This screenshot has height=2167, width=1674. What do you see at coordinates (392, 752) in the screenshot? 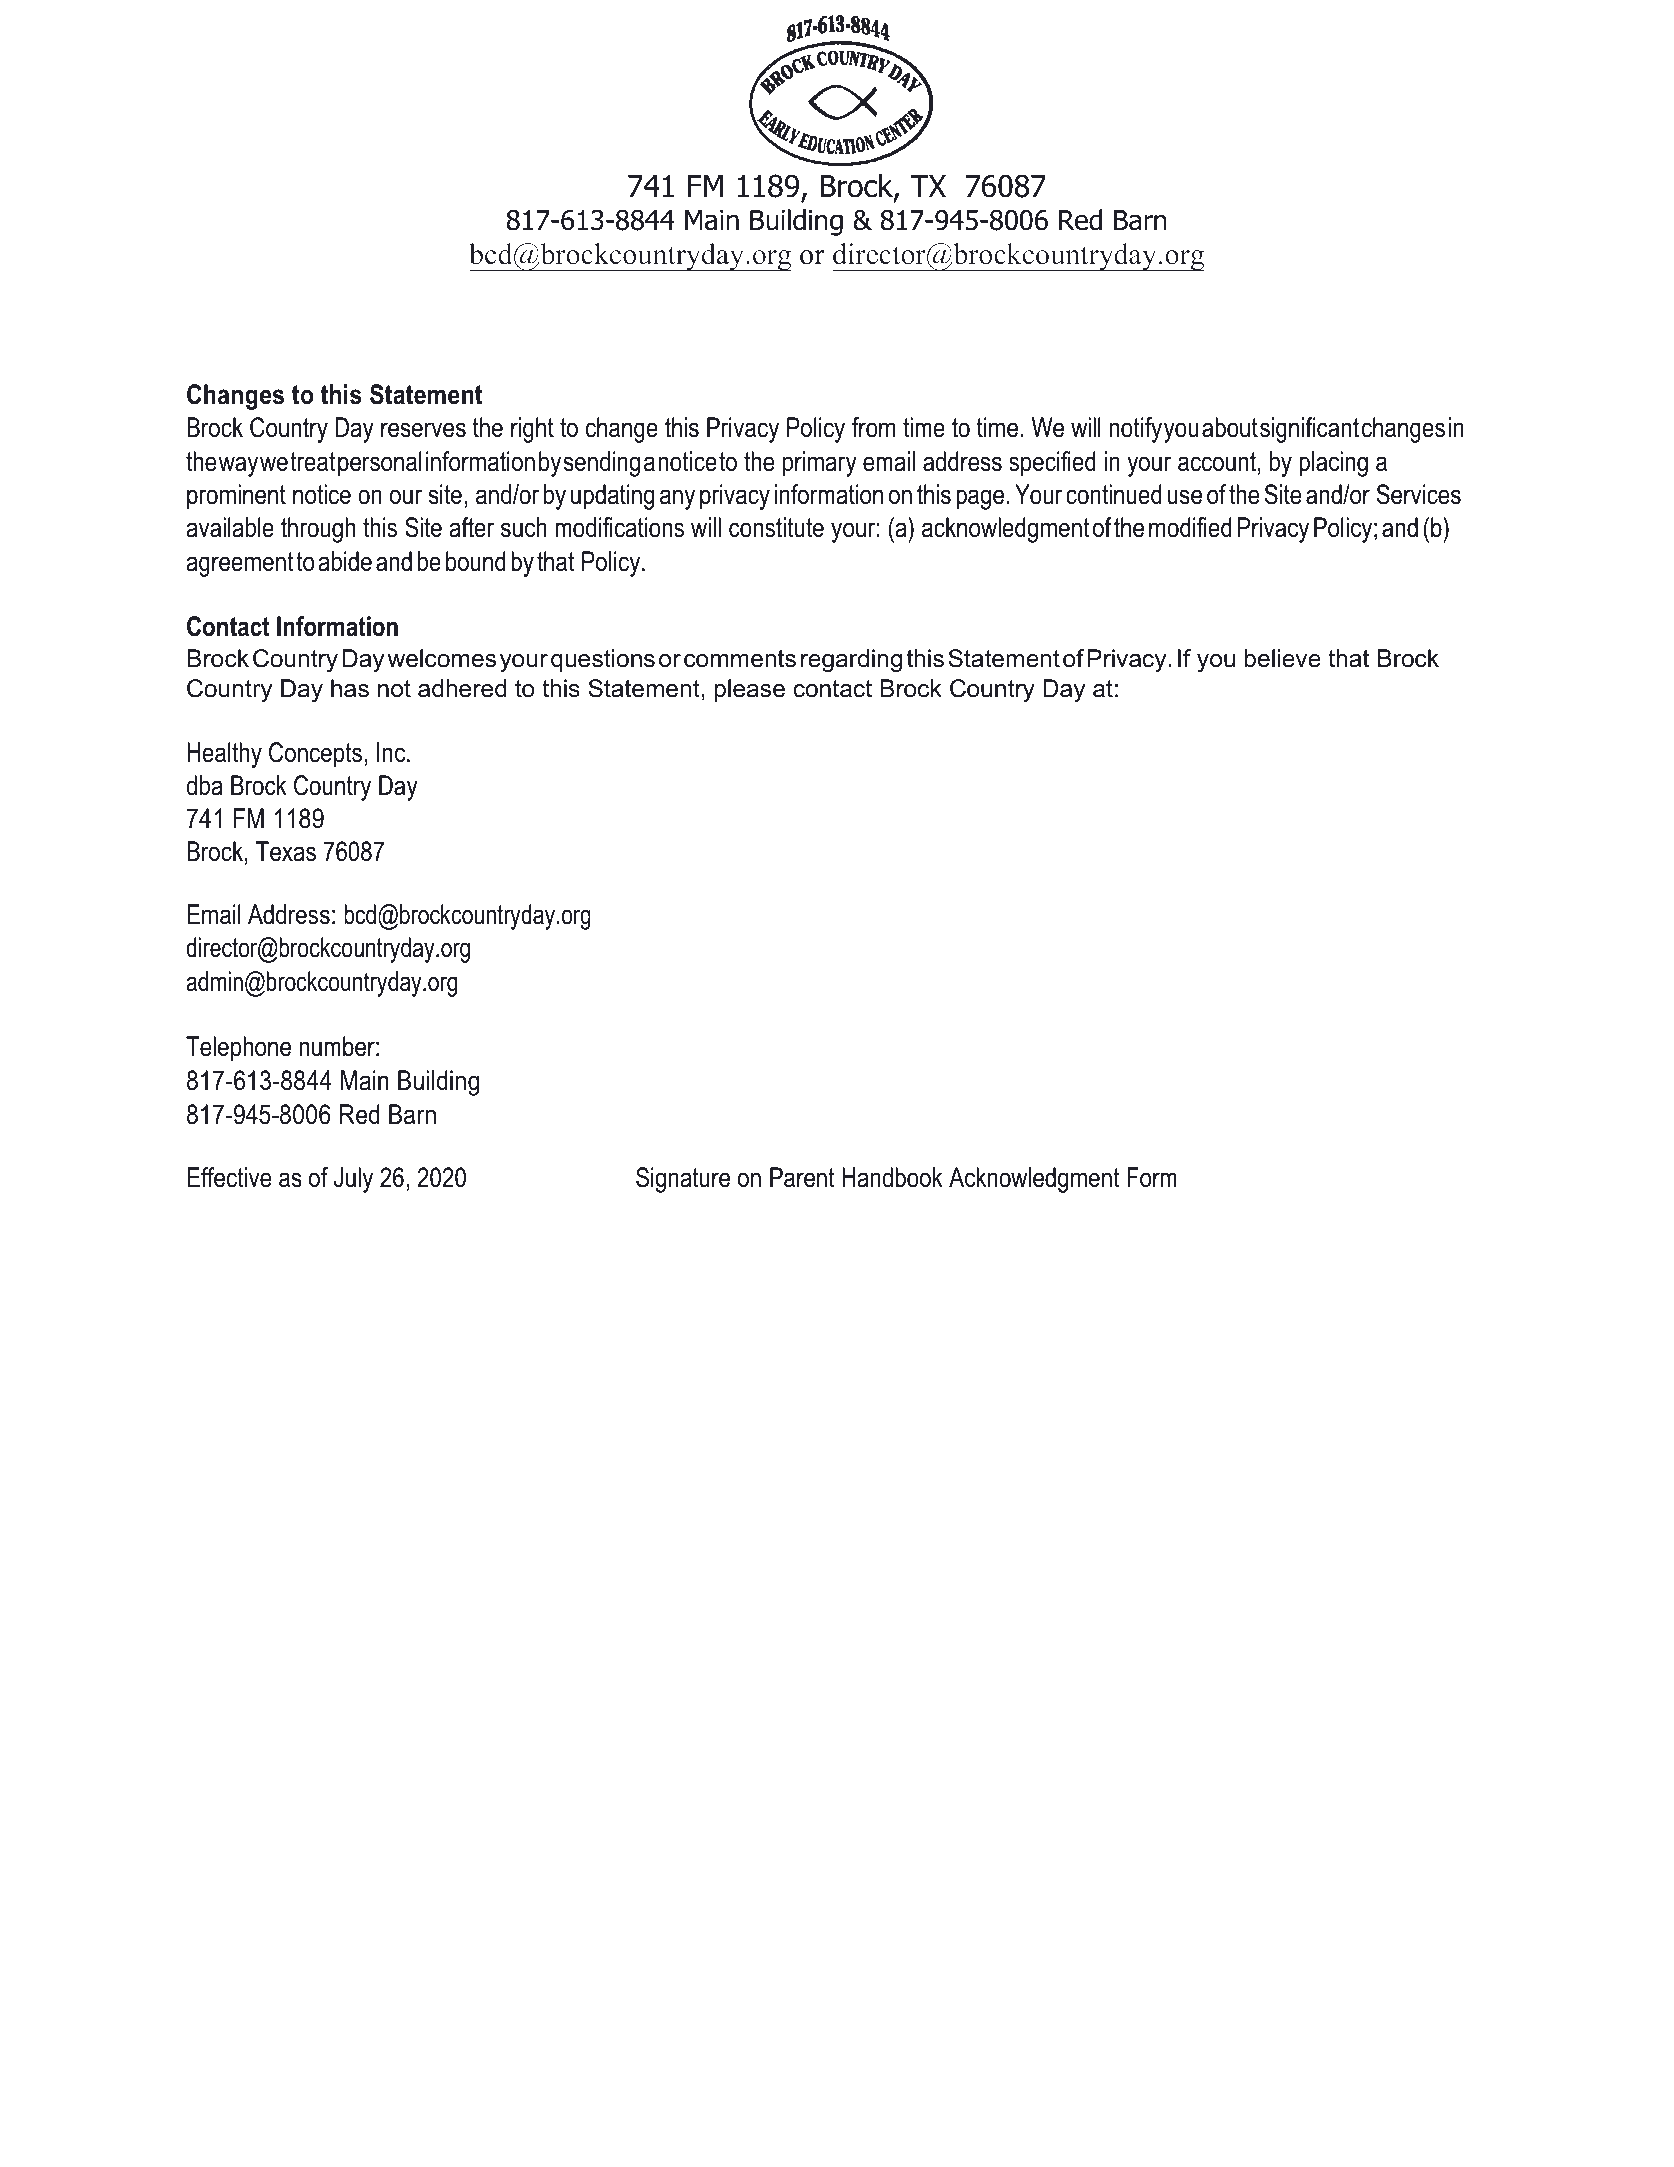
I see `Inc` at bounding box center [392, 752].
